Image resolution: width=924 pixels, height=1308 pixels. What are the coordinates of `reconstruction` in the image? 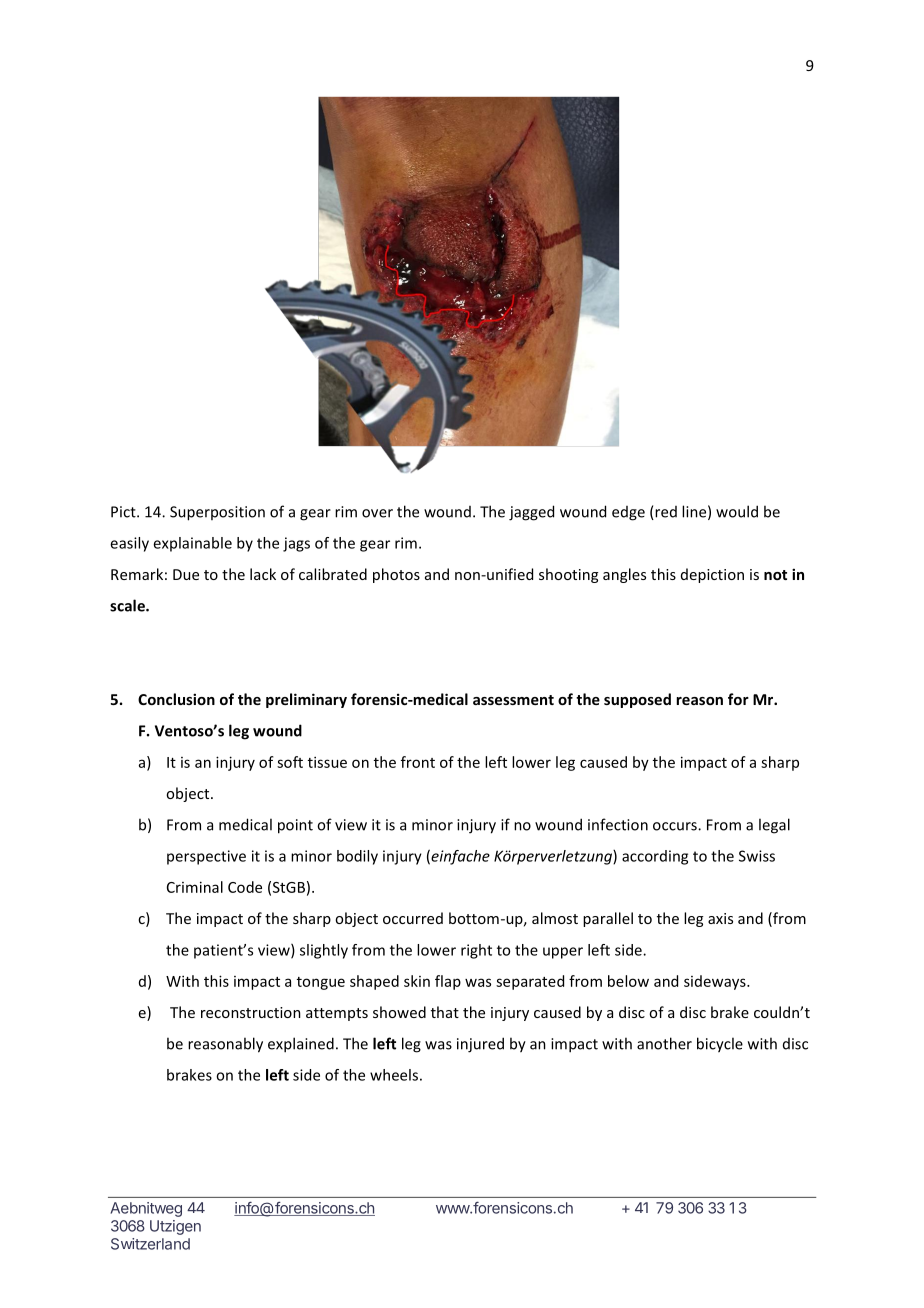 It's located at (251, 1012).
